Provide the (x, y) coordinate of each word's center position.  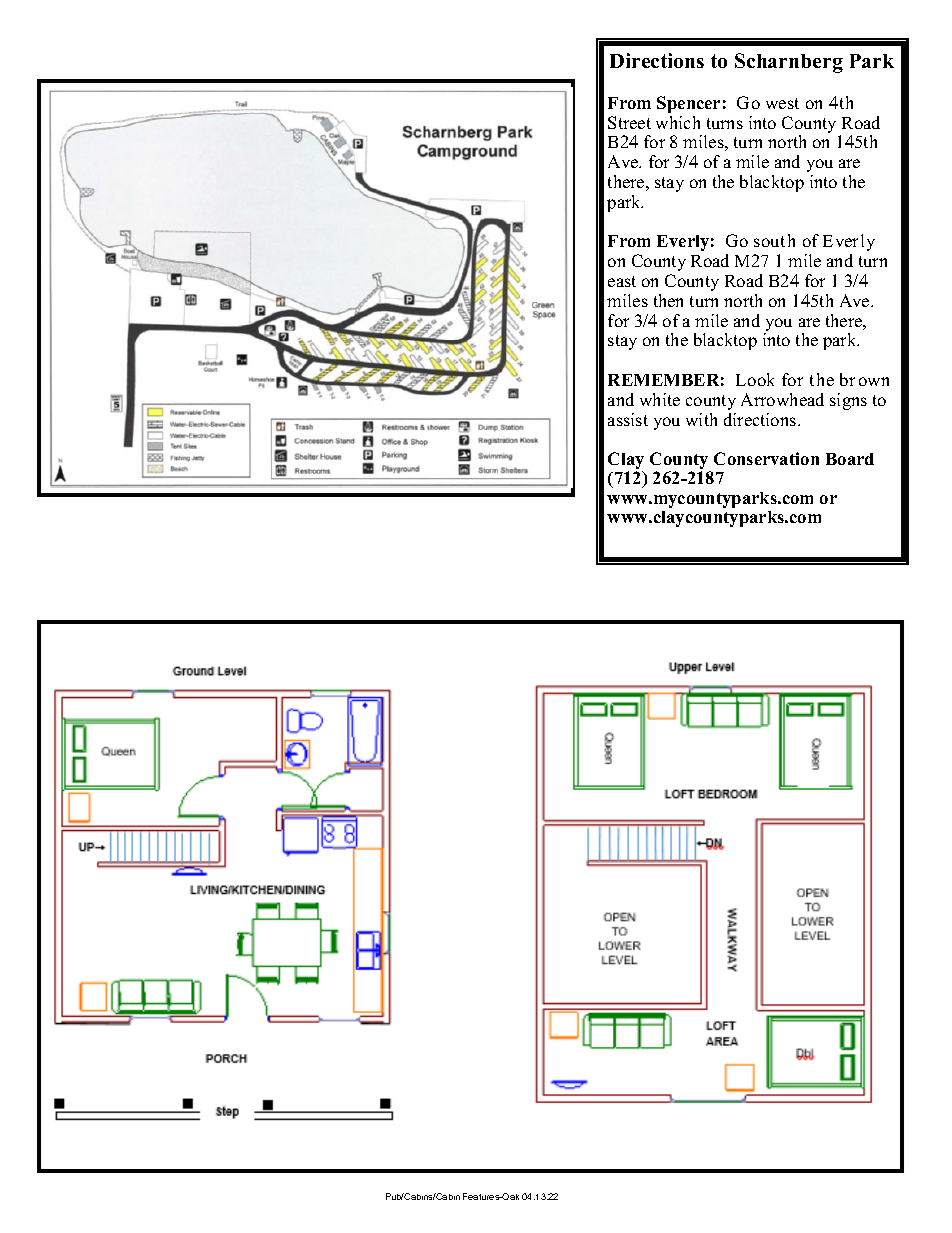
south (774, 240)
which (678, 122)
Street (629, 122)
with (701, 419)
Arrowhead (782, 399)
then (668, 300)
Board (850, 459)
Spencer (688, 104)
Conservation (766, 458)
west (782, 103)
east (622, 281)
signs (848, 401)
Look (755, 379)
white (660, 399)
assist (628, 419)
